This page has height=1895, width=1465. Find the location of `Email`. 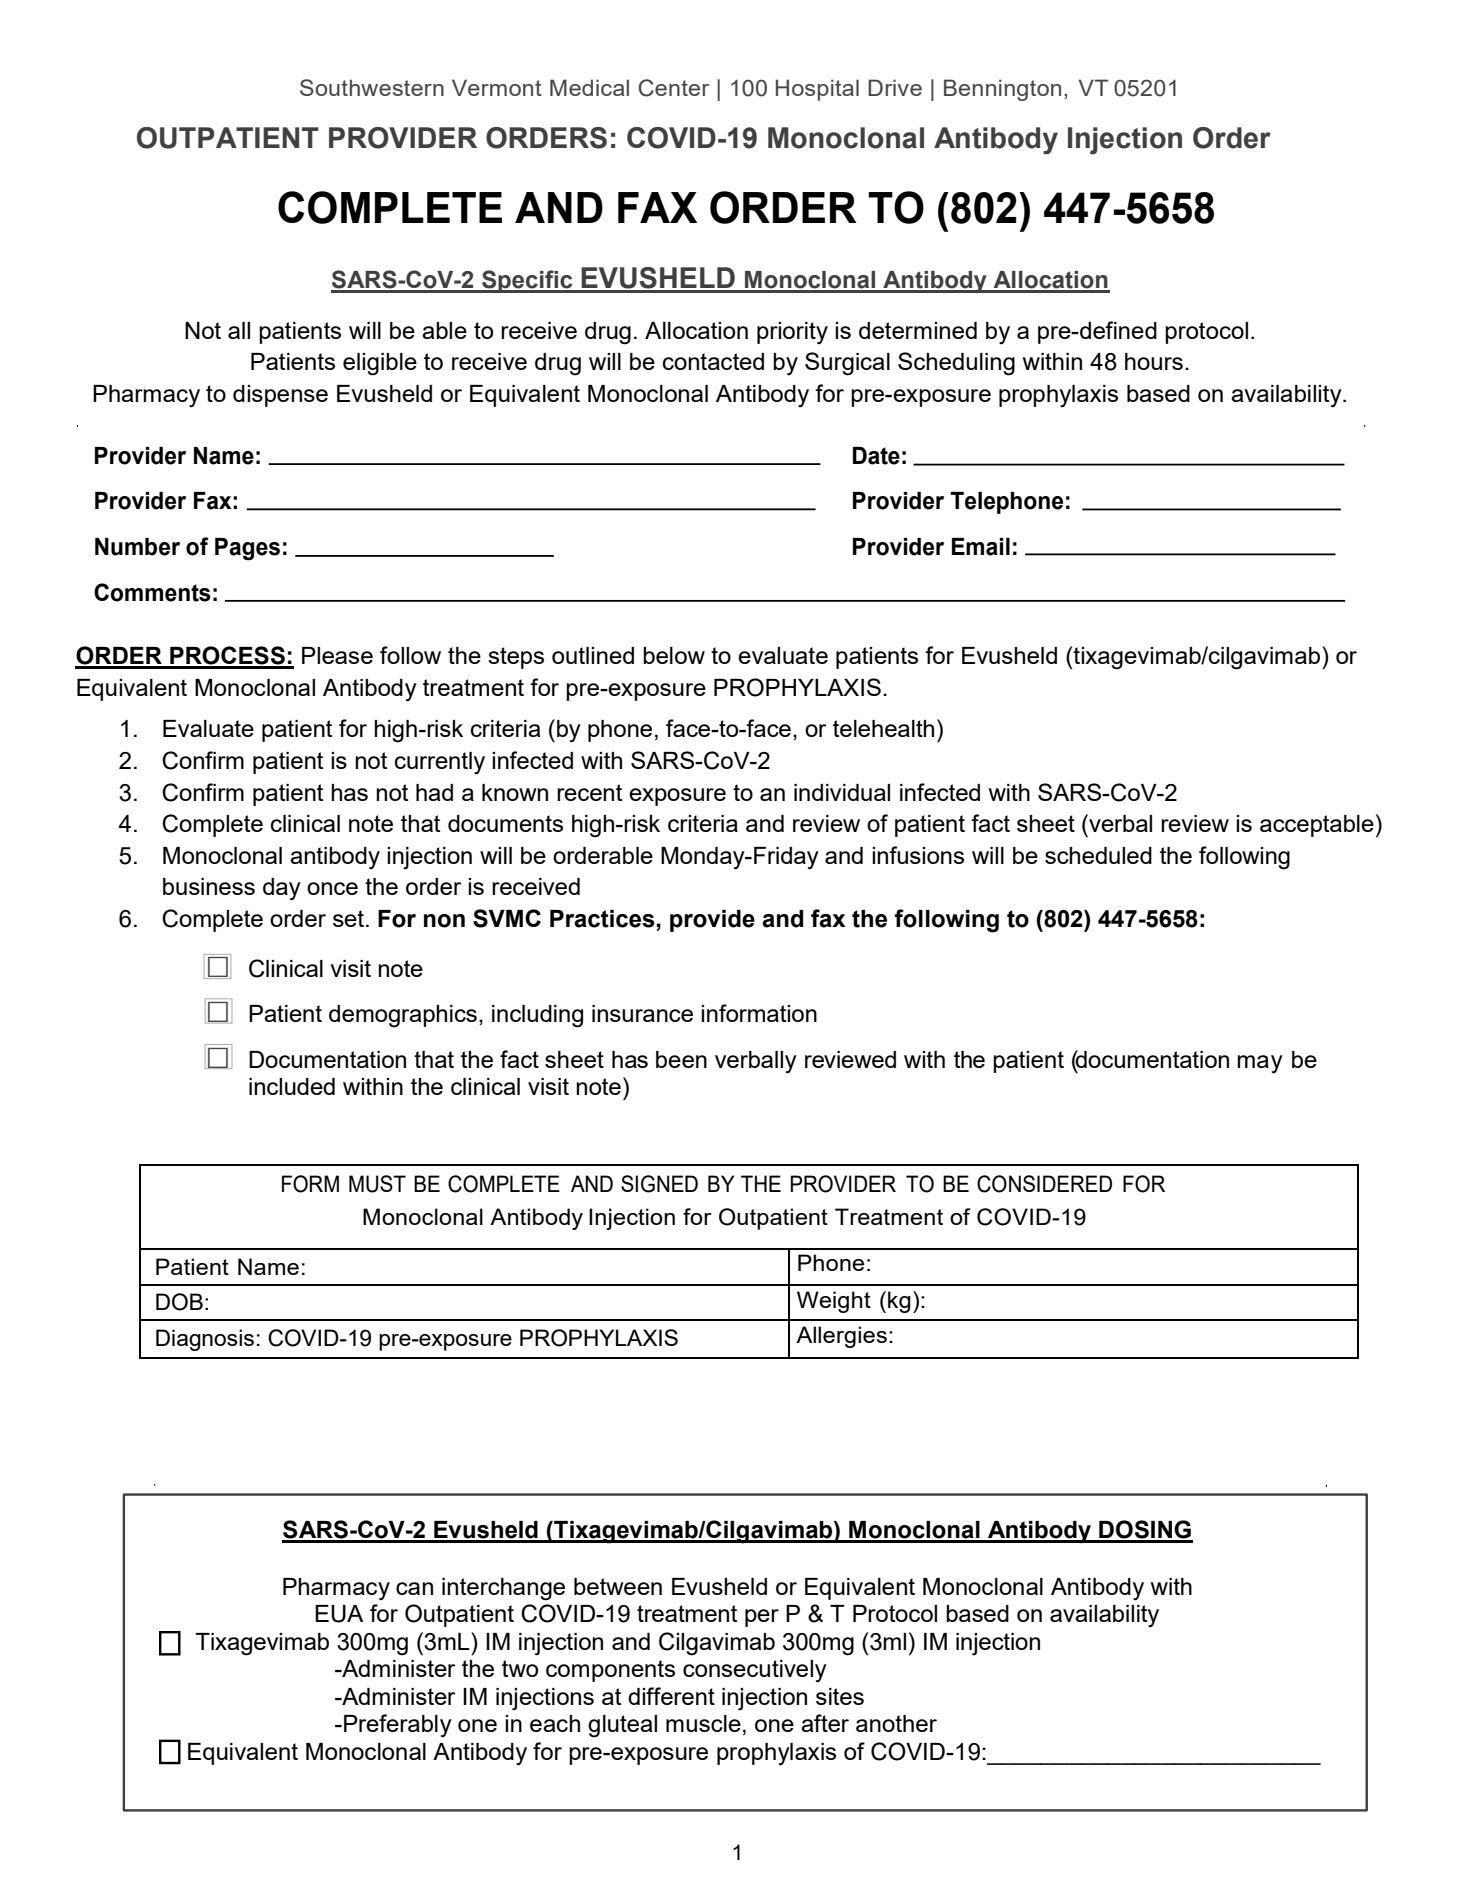

Email is located at coordinates (981, 547).
